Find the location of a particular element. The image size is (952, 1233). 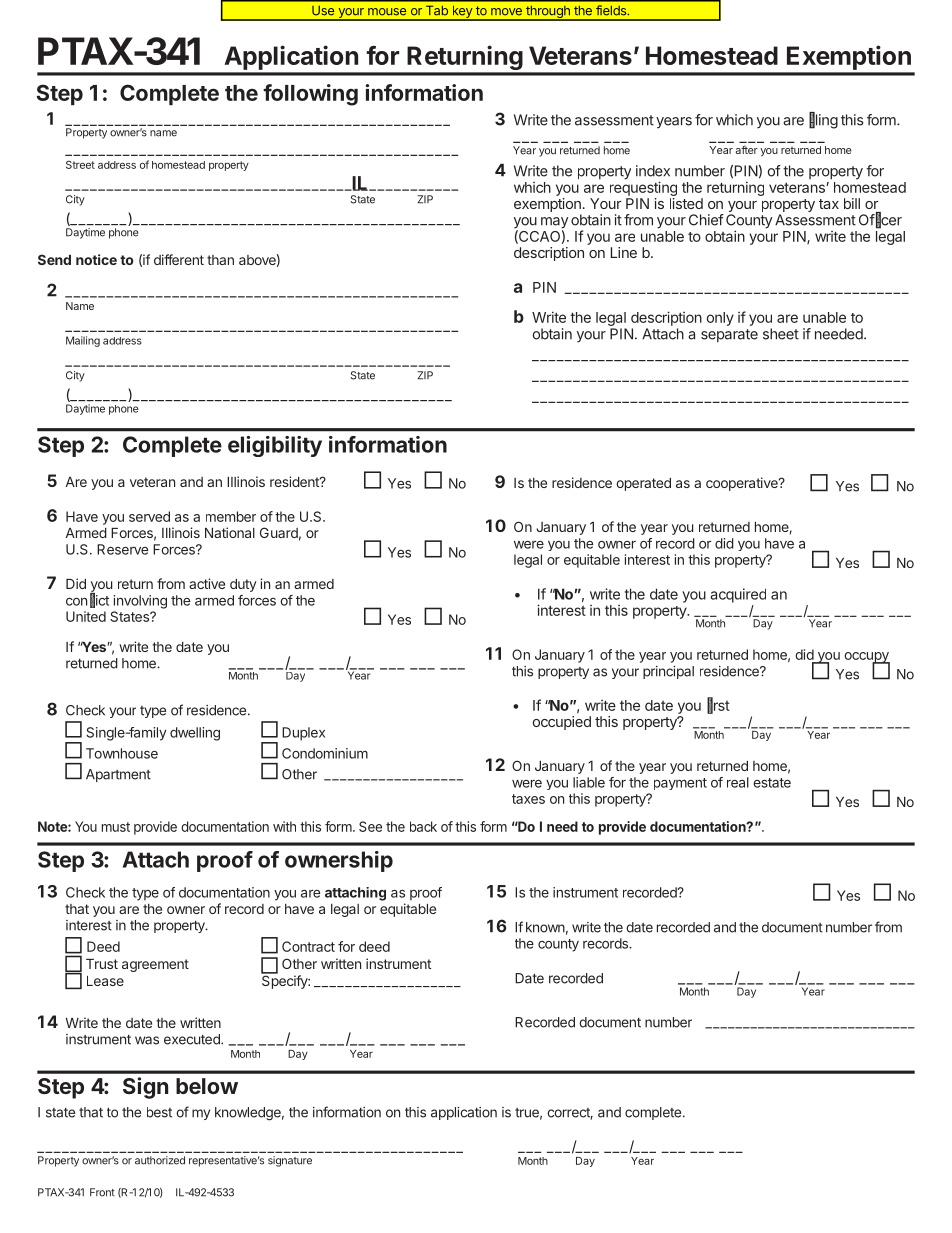

real is located at coordinates (738, 782).
